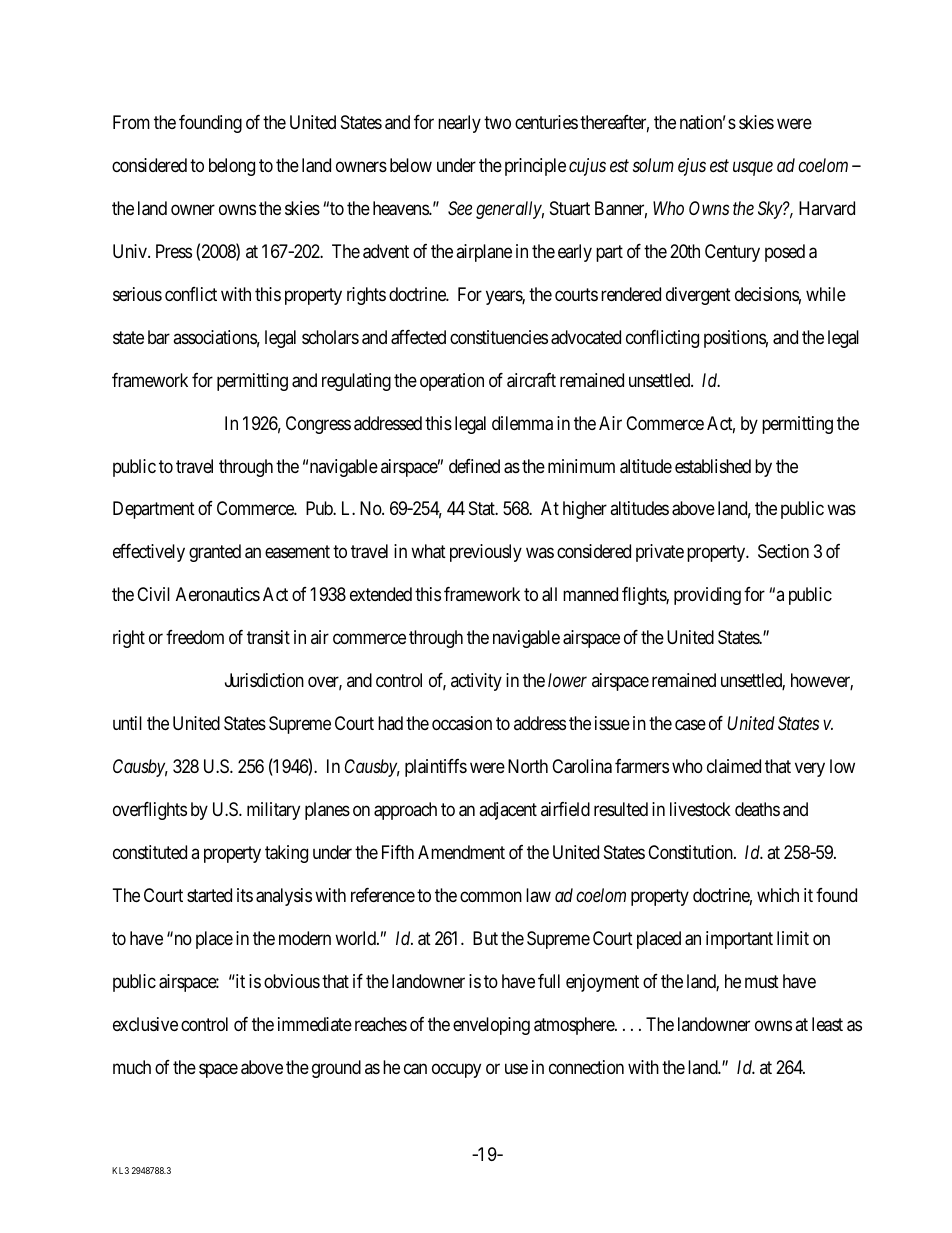 Image resolution: width=952 pixels, height=1233 pixels. What do you see at coordinates (145, 1024) in the screenshot?
I see `exclusive` at bounding box center [145, 1024].
